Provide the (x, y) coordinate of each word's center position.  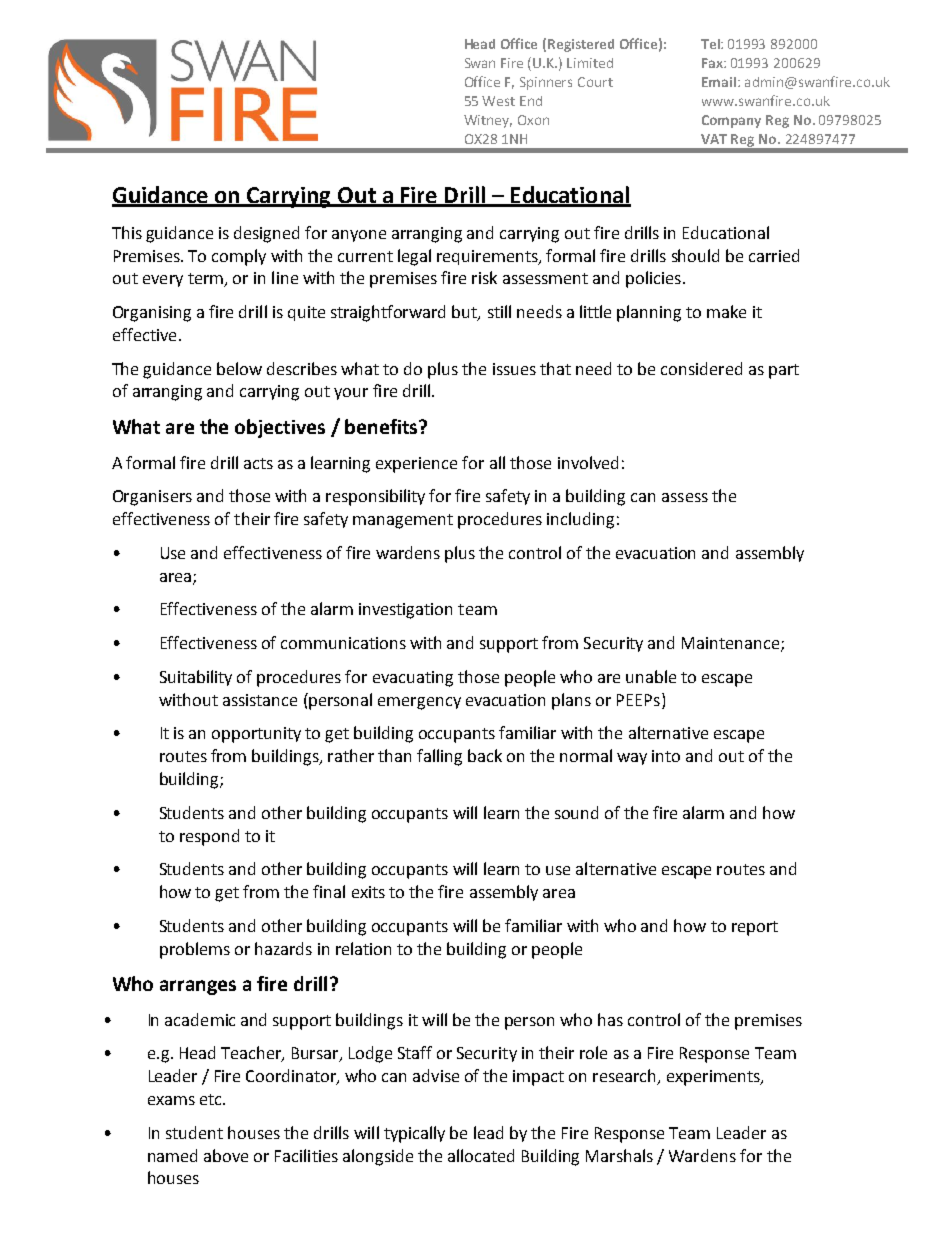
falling (439, 757)
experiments (714, 1078)
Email (719, 82)
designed (266, 234)
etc (212, 1099)
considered (701, 368)
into (666, 756)
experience (416, 465)
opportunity (256, 735)
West (498, 101)
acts (258, 463)
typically (414, 1134)
